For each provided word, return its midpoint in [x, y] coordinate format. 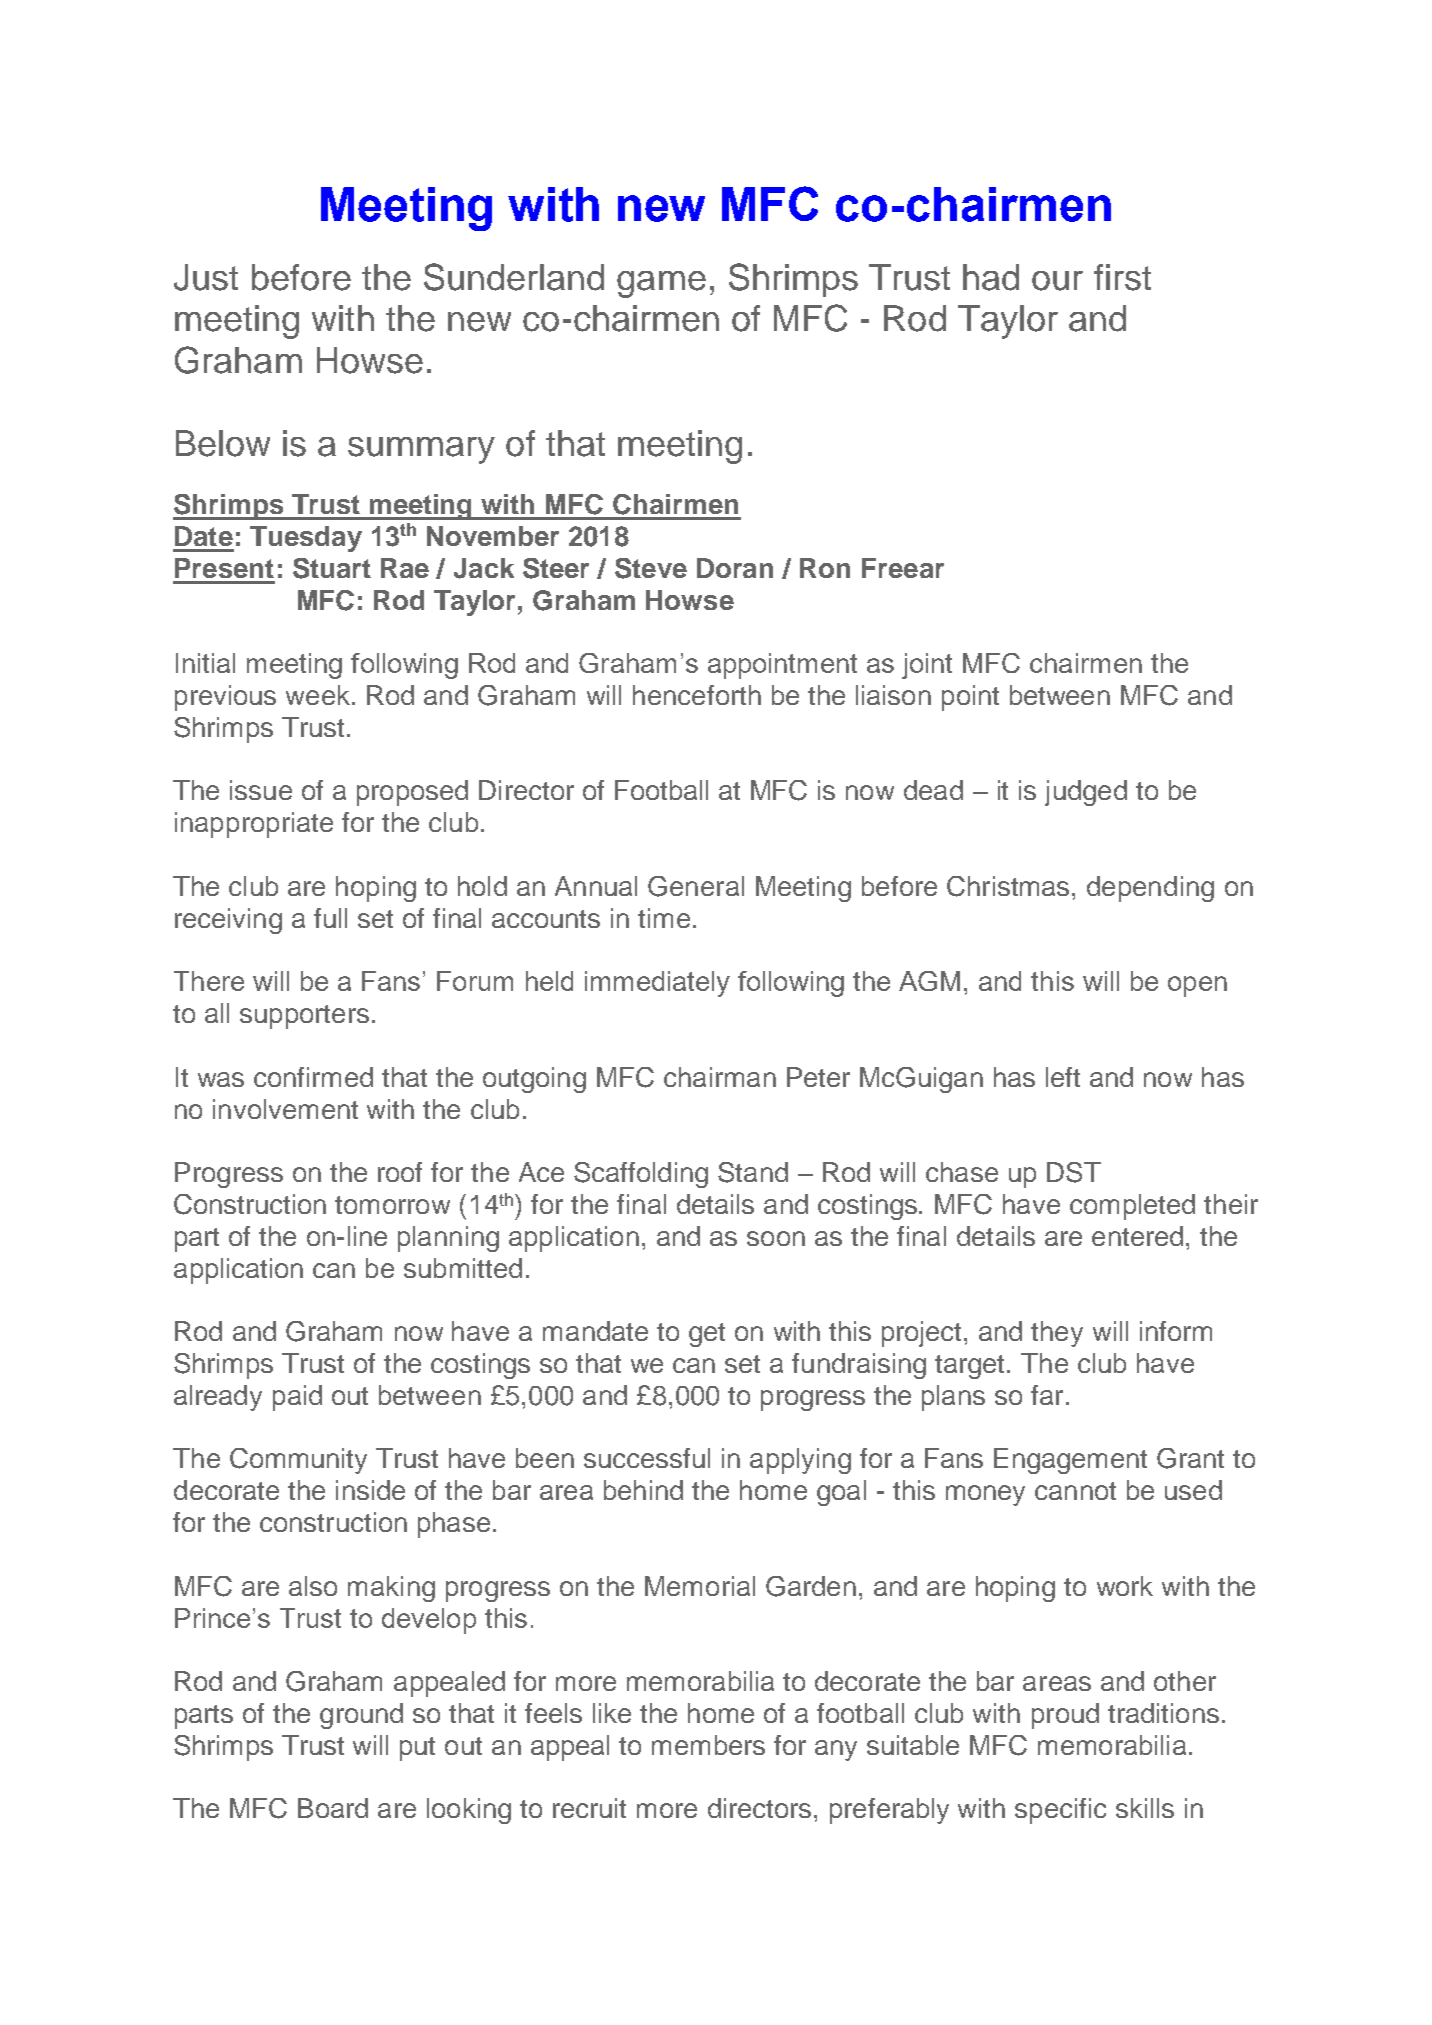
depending [1150, 889]
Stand [753, 1172]
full [330, 918]
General [696, 886]
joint [927, 666]
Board [333, 1808]
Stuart [332, 568]
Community [298, 1461]
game [661, 284]
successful [647, 1458]
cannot [1075, 1491]
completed [1132, 1207]
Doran [735, 568]
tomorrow [392, 1205]
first [1122, 277]
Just [206, 277]
